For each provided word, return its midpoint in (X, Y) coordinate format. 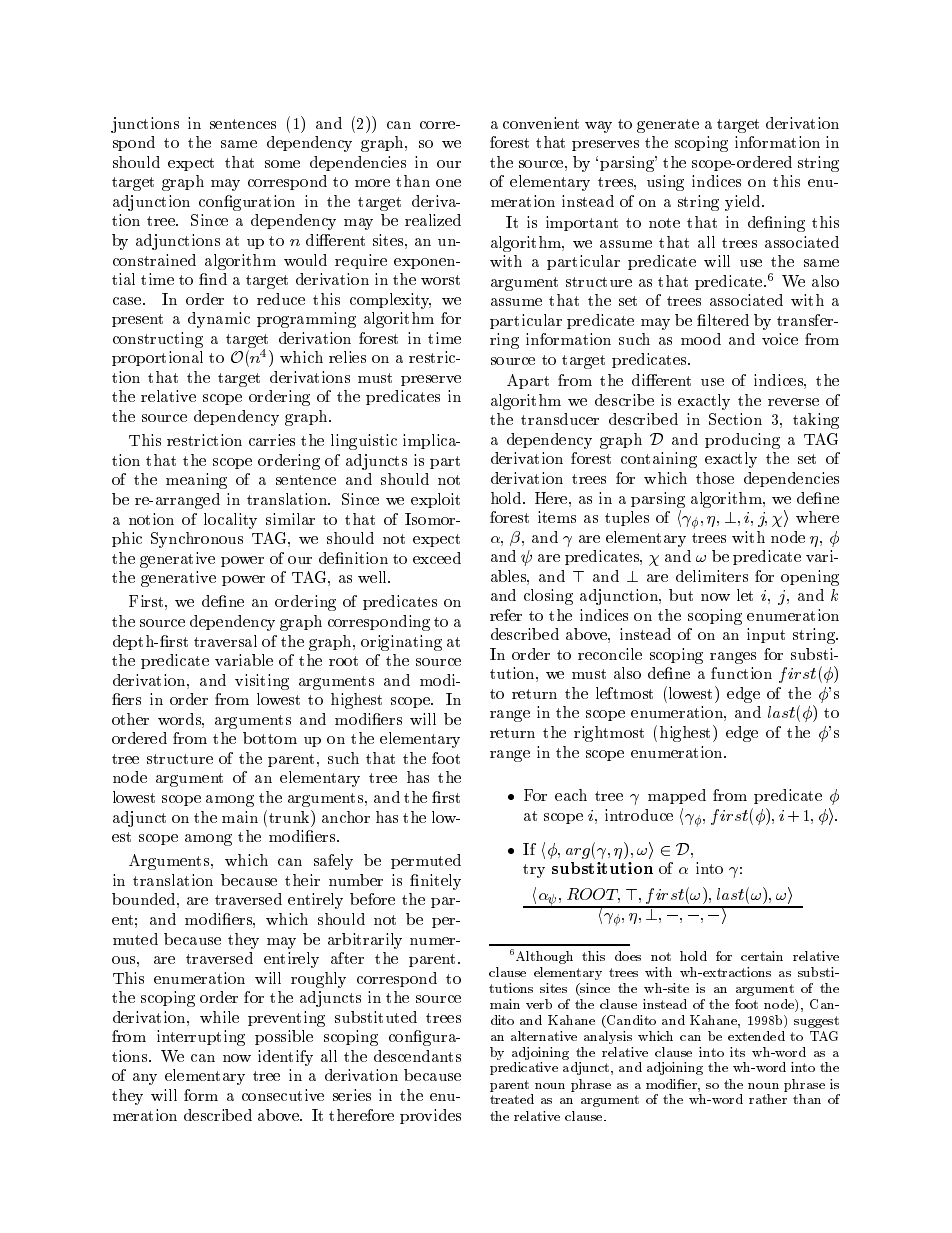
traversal (225, 641)
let (745, 595)
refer (506, 615)
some (282, 164)
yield (744, 203)
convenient (541, 123)
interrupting (201, 1038)
